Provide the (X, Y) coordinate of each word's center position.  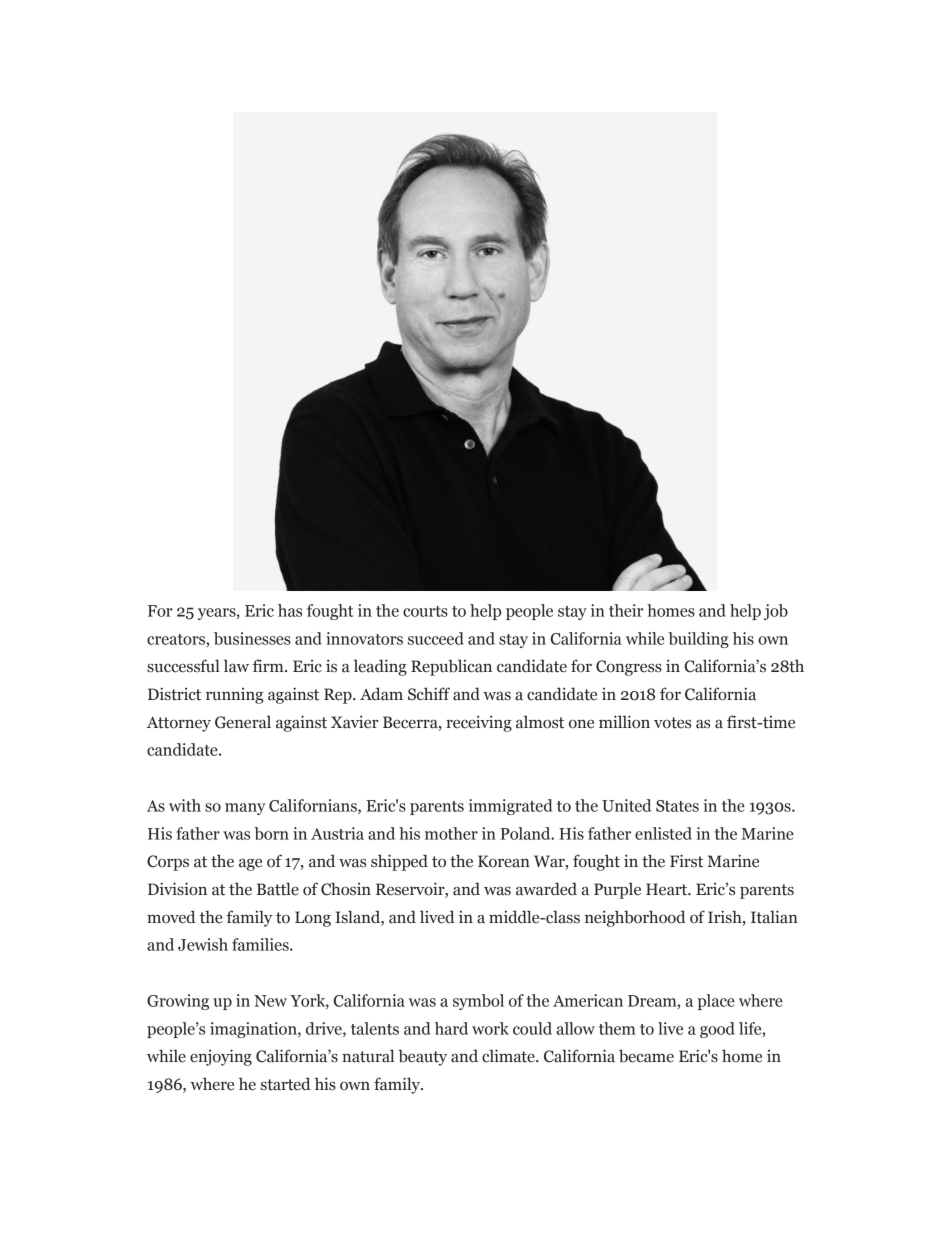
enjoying (221, 1057)
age (250, 864)
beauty (422, 1057)
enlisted (663, 833)
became (646, 1056)
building (698, 640)
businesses (252, 638)
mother (451, 833)
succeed (436, 638)
